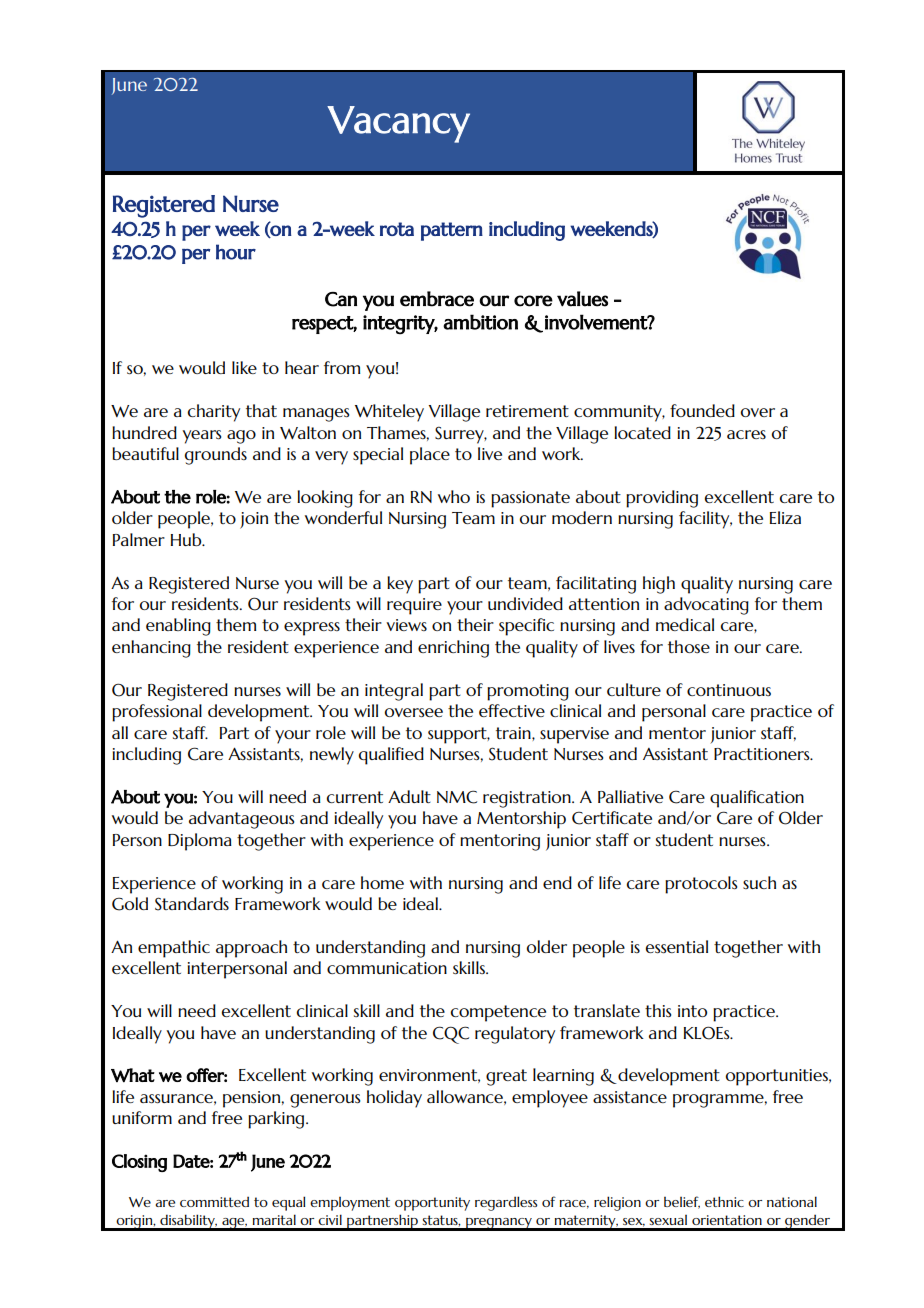 The height and width of the image is (1308, 924). What do you see at coordinates (582, 299) in the image?
I see `values` at bounding box center [582, 299].
